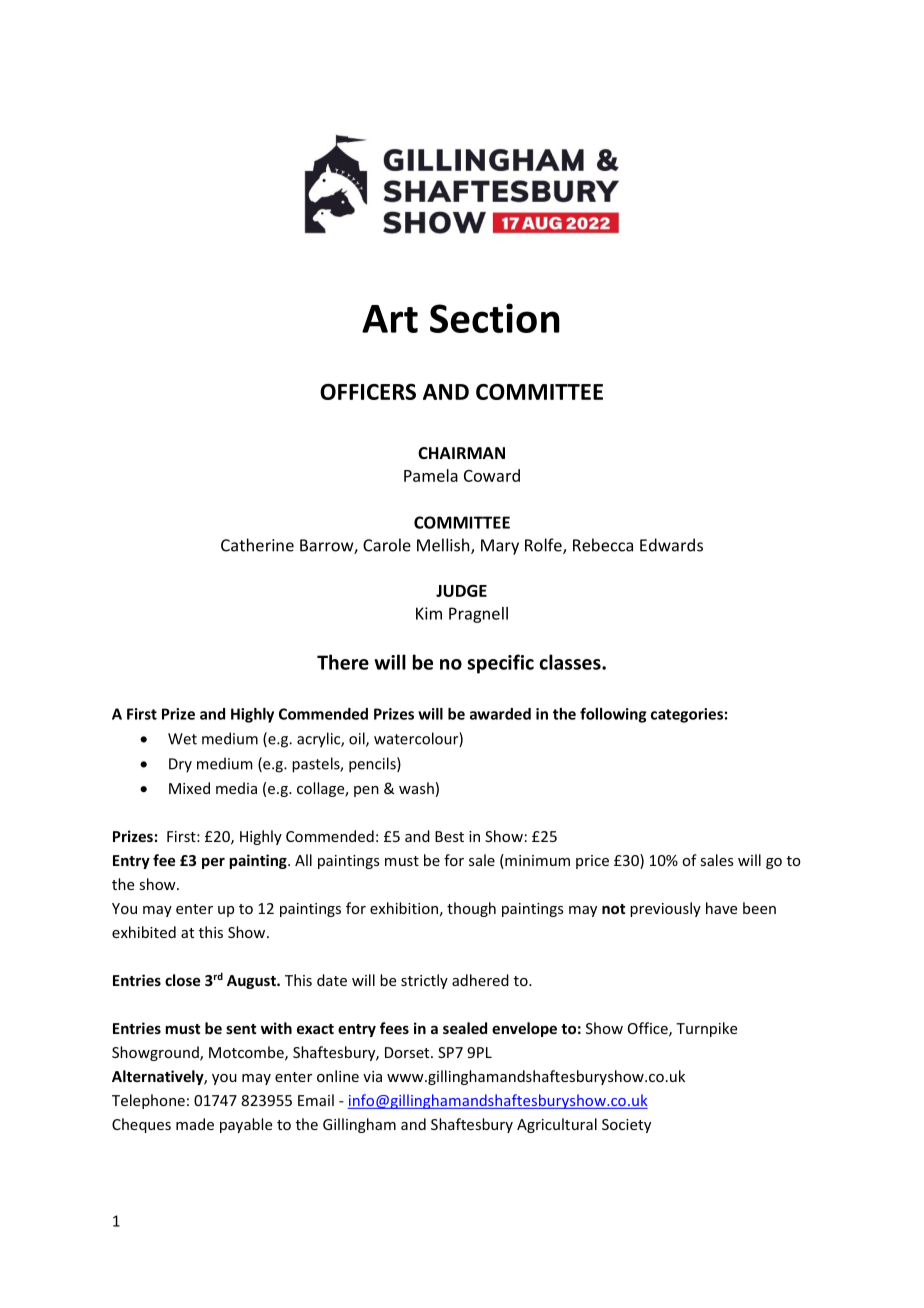  Describe the element at coordinates (495, 318) in the document. I see `Section` at that location.
